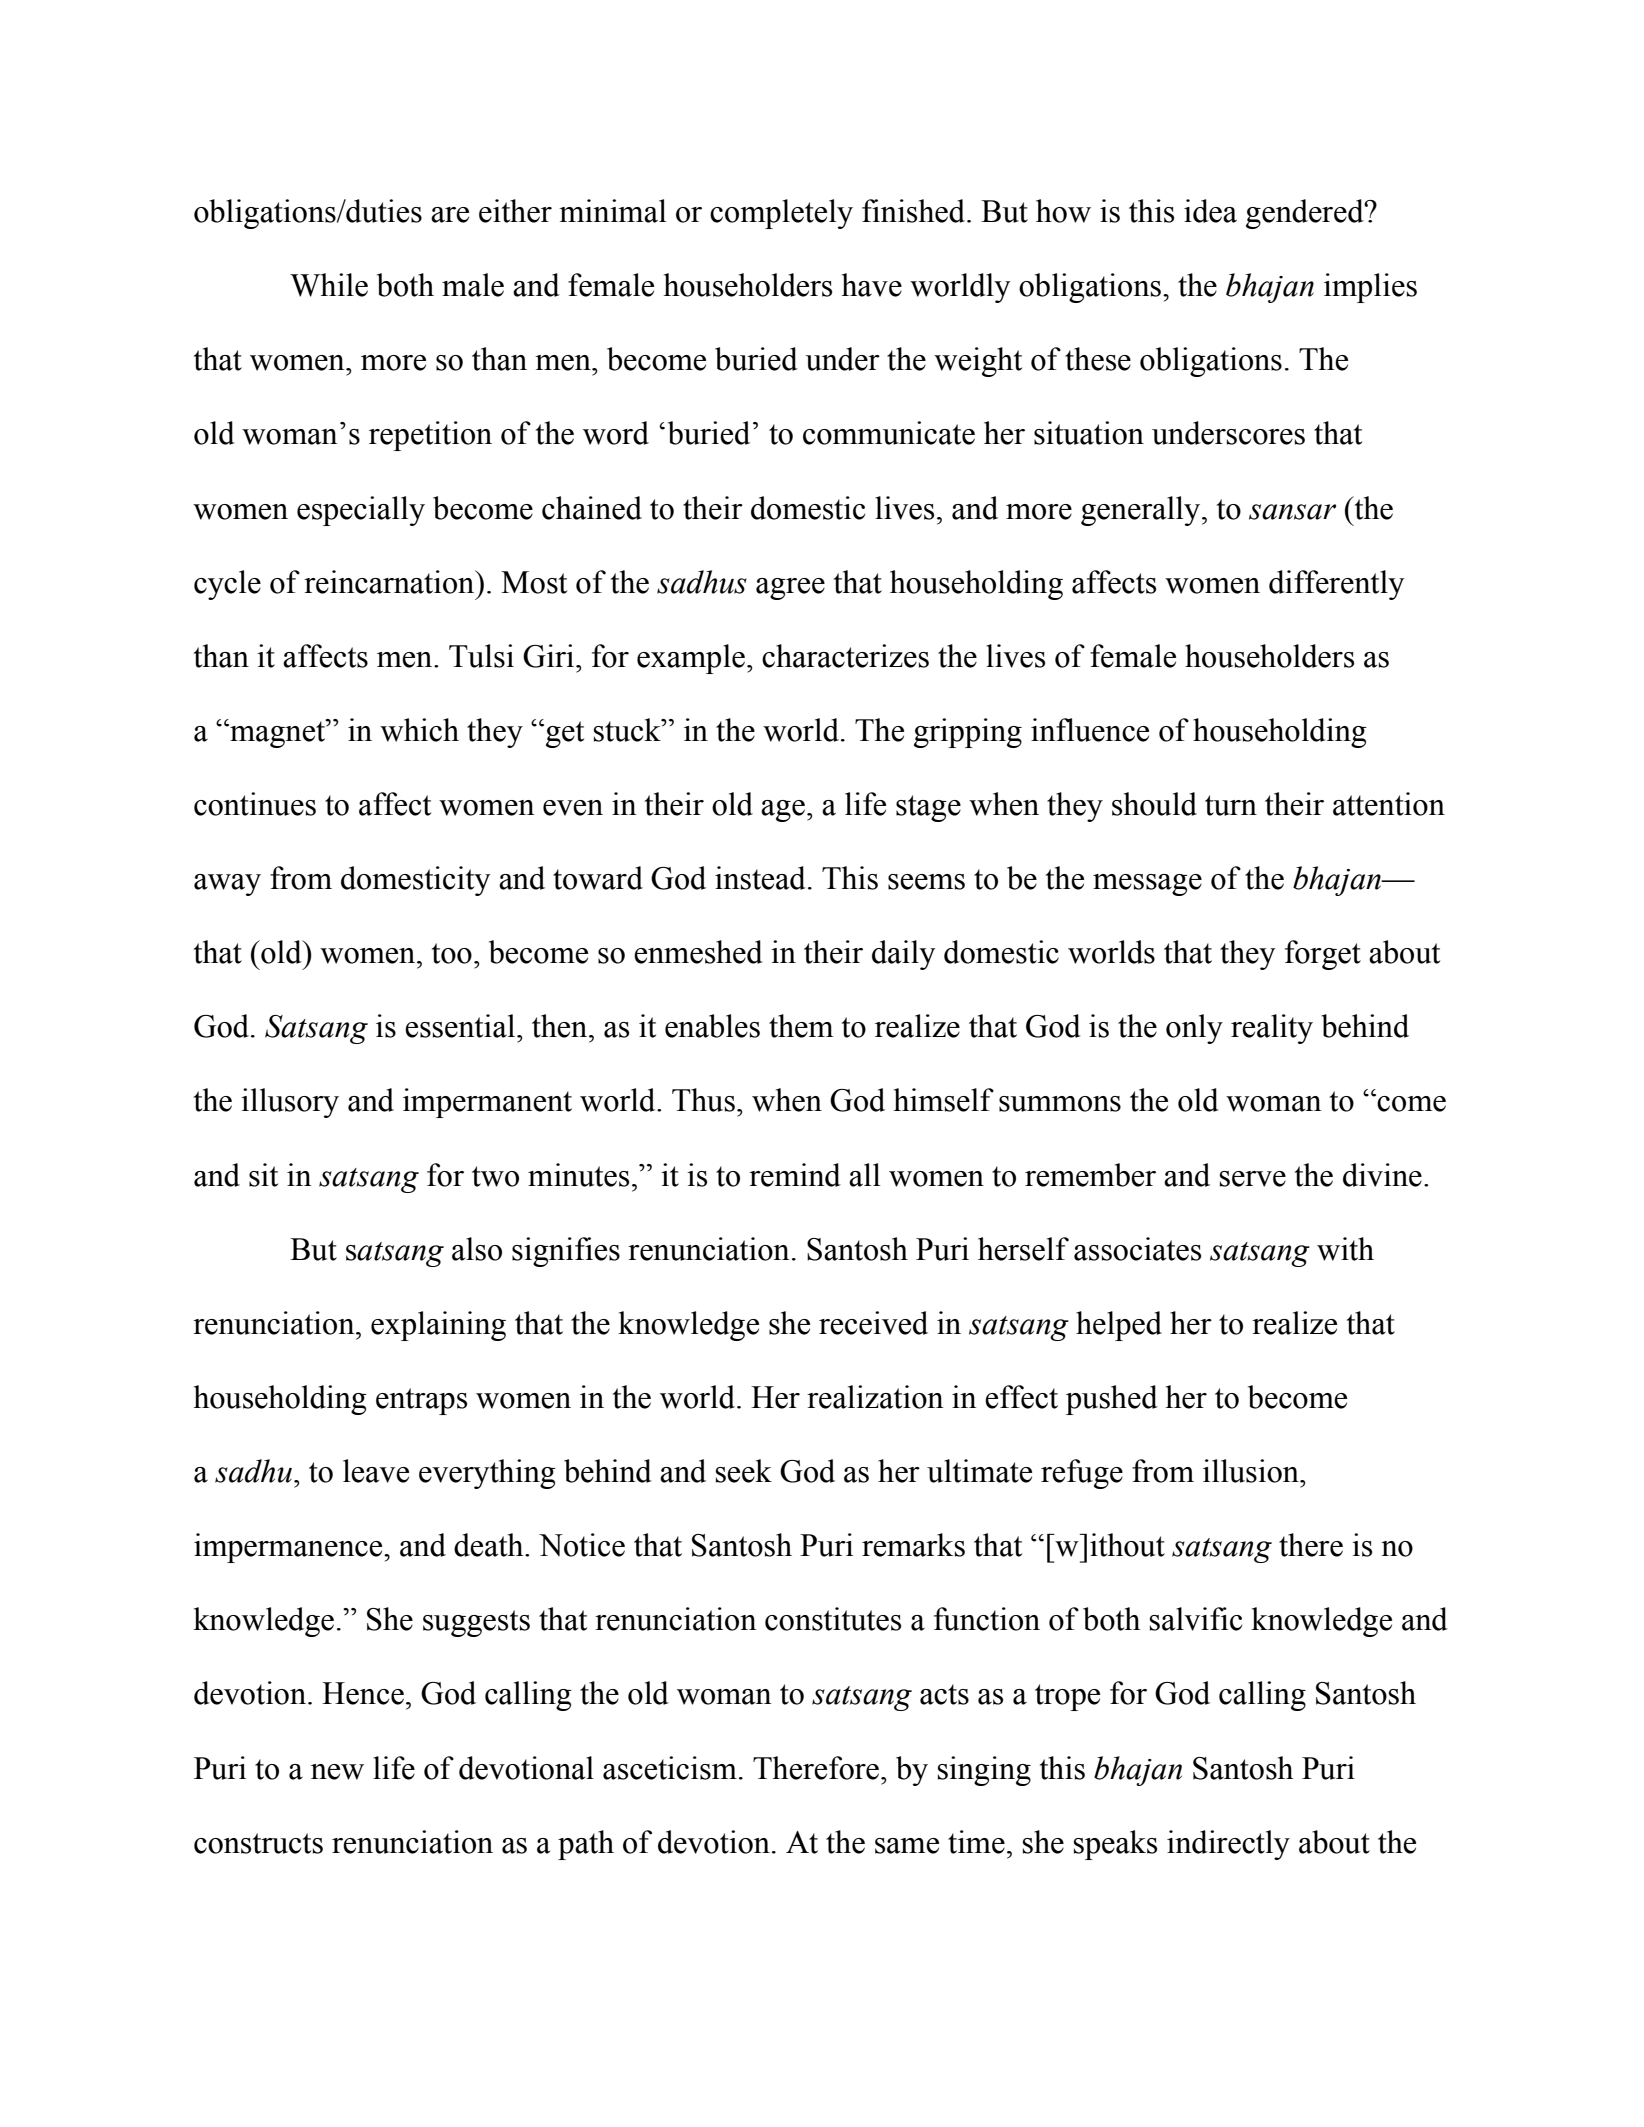 The width and height of the document is (1644, 2127). What do you see at coordinates (1272, 1029) in the document?
I see `reality` at bounding box center [1272, 1029].
